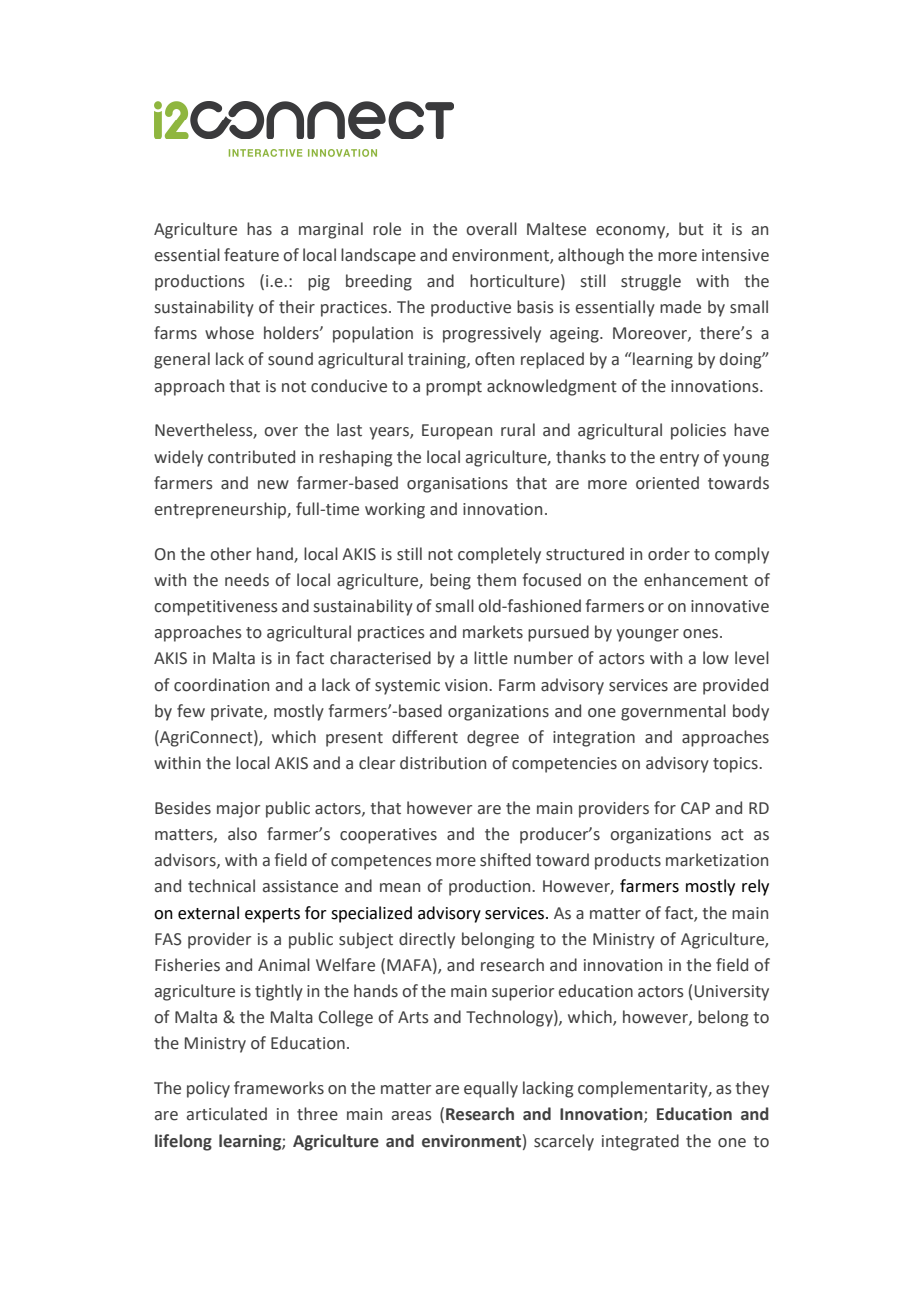 The height and width of the document is (1308, 924). I want to click on contributed, so click(251, 457).
